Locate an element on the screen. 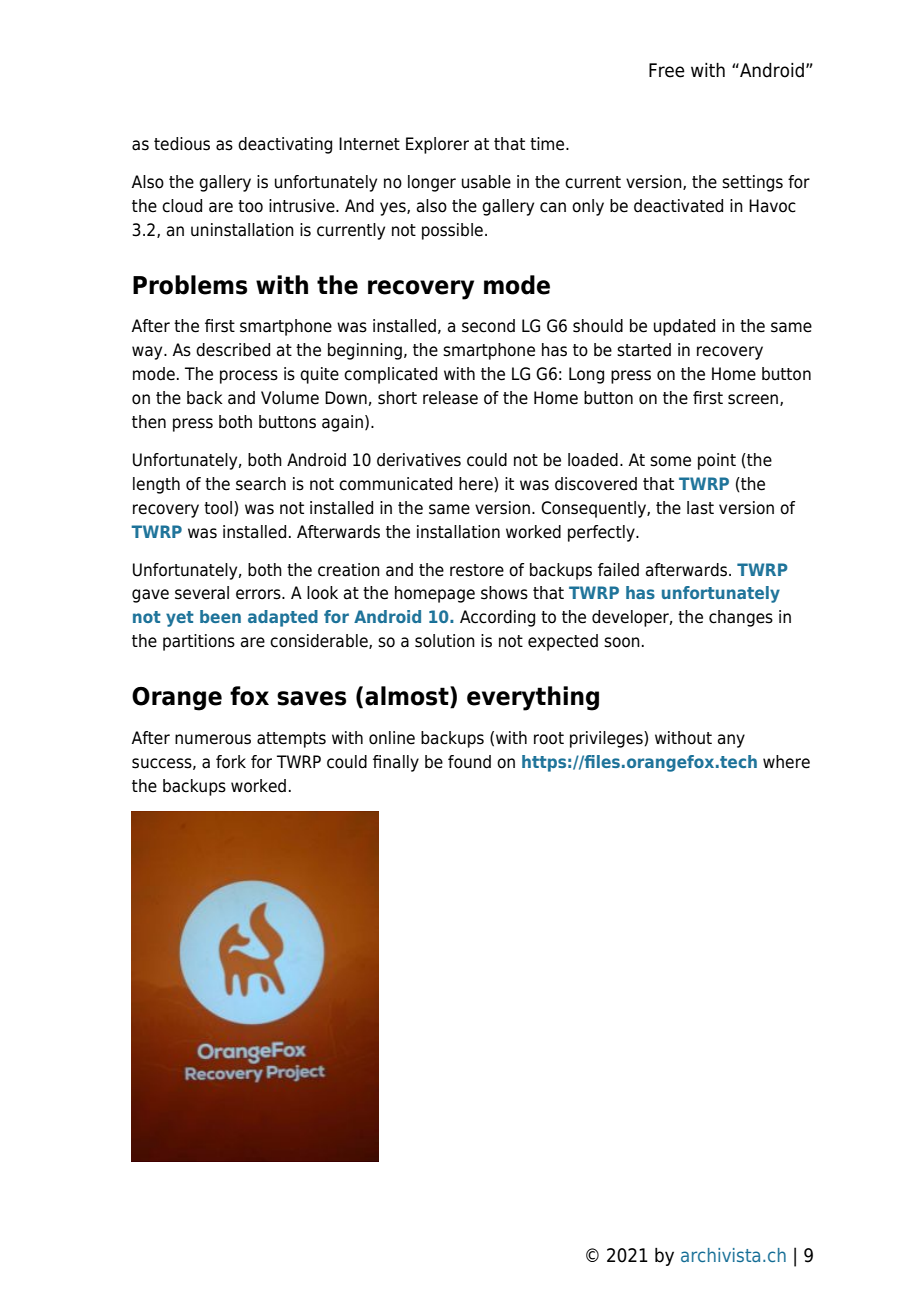 This screenshot has width=924, height=1308. release is located at coordinates (450, 398).
